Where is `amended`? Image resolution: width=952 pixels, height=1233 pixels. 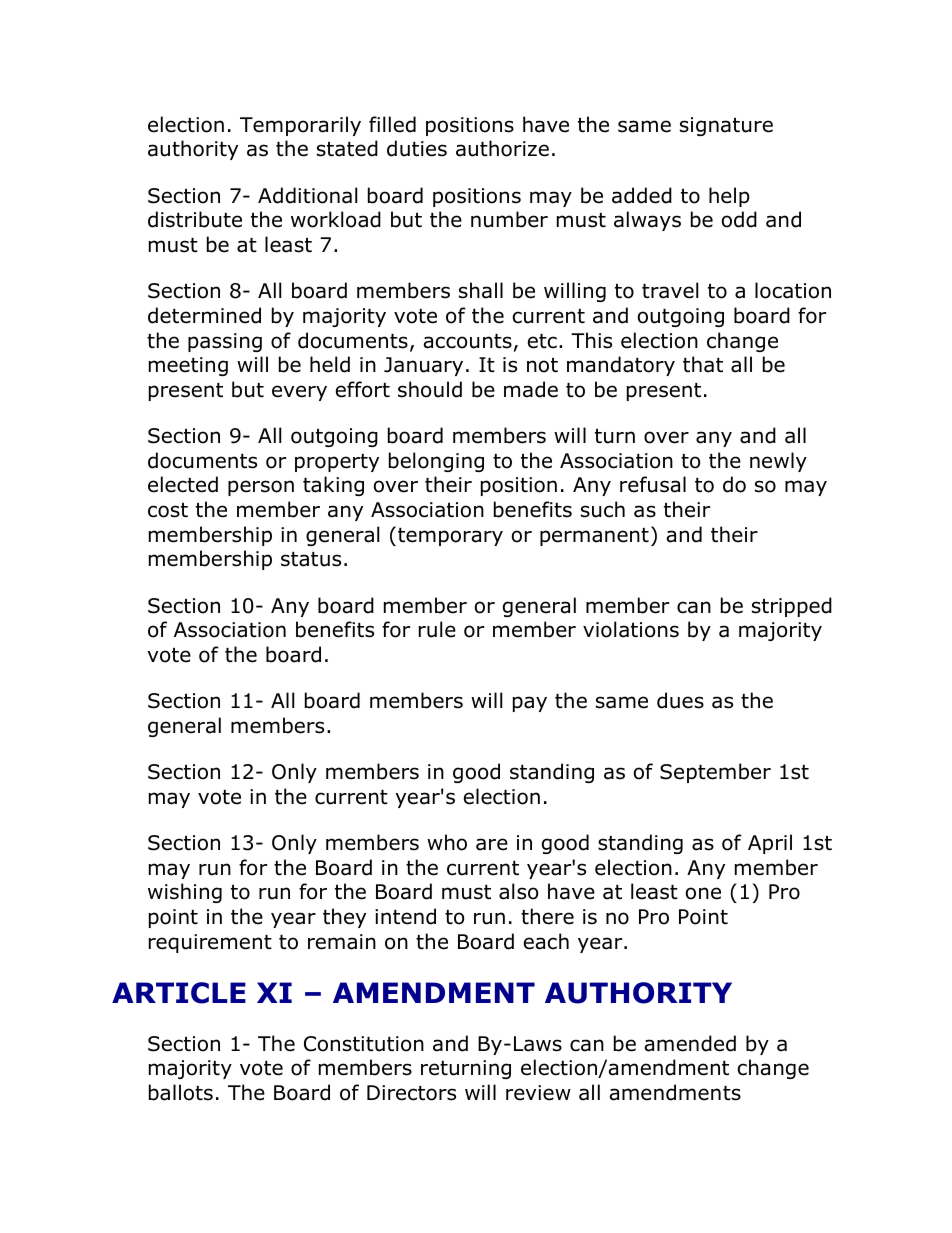 amended is located at coordinates (690, 1043).
